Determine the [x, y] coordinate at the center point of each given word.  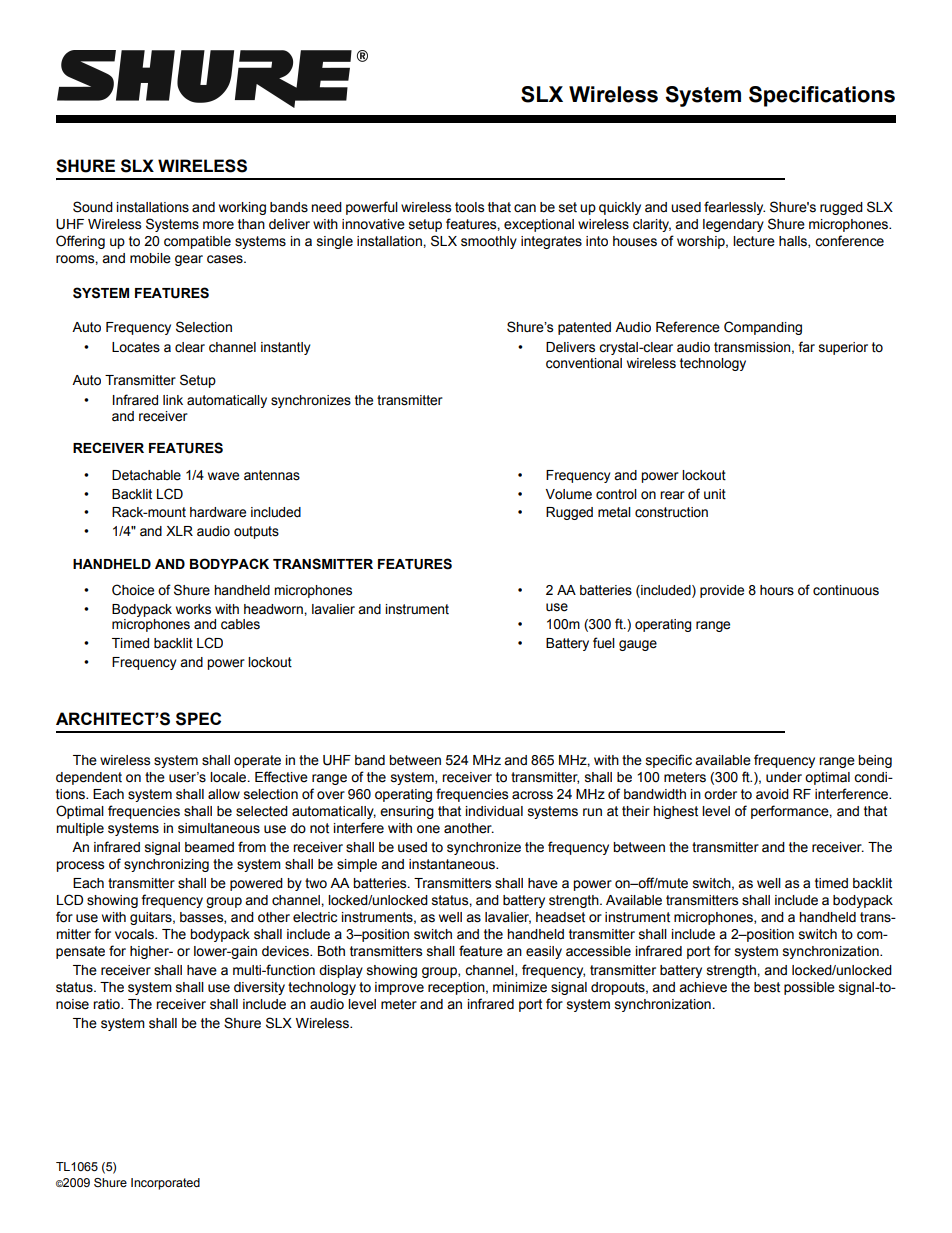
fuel [604, 643]
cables [240, 624]
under [784, 777]
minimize [520, 987]
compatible [197, 242]
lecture [754, 241]
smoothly [489, 242]
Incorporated [165, 1184]
